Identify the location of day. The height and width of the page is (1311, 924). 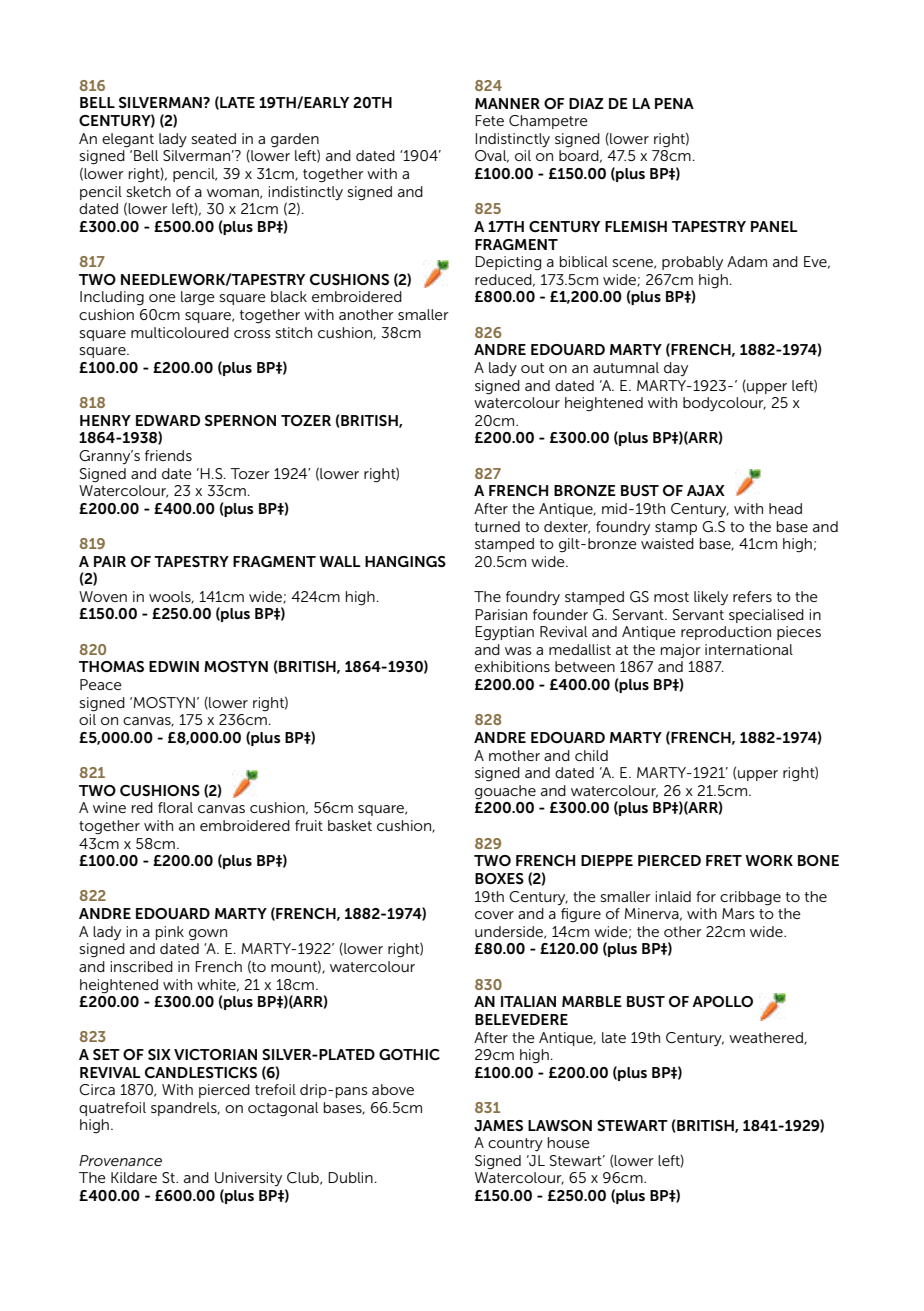
(676, 369).
